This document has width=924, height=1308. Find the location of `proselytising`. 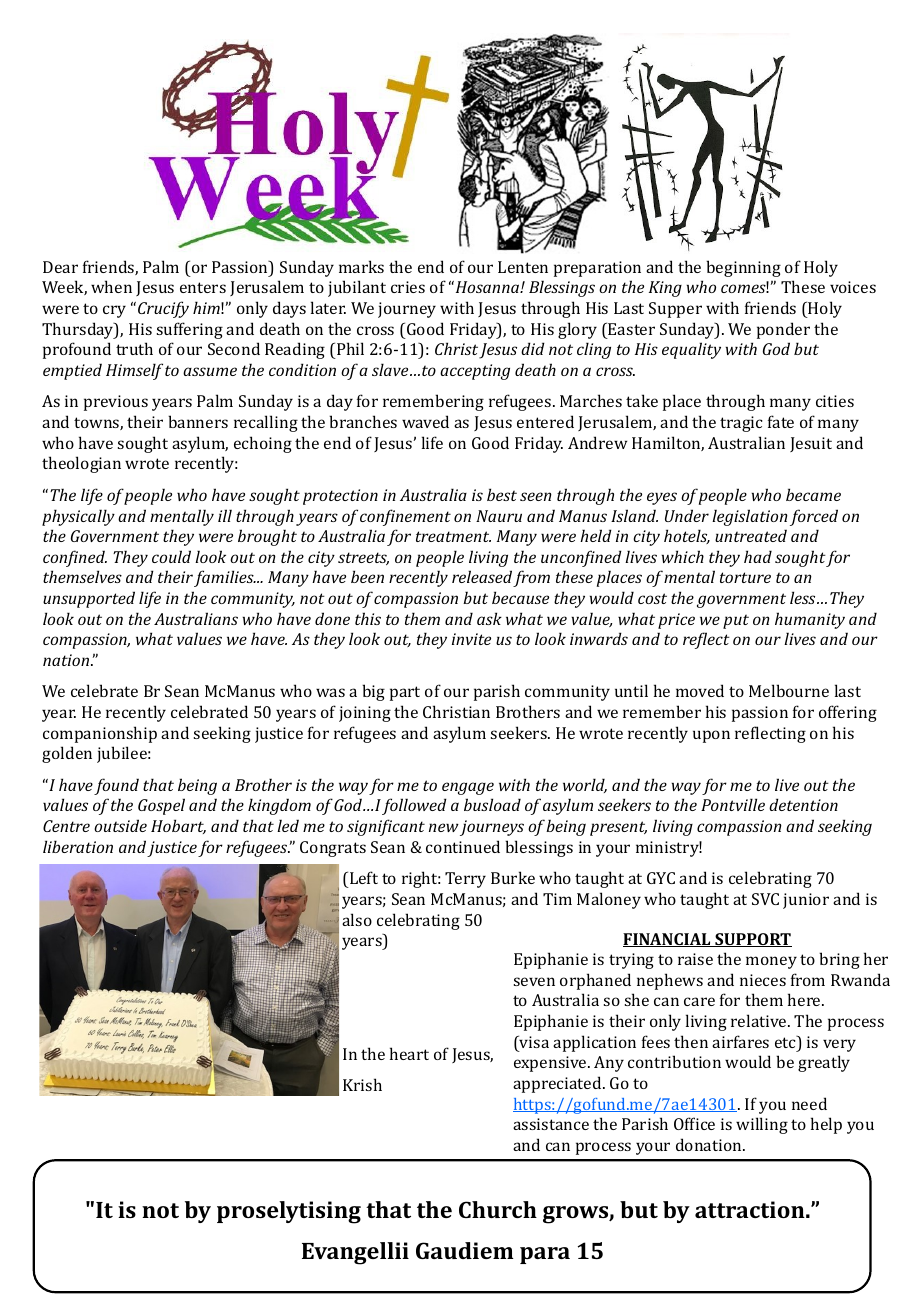

proselytising is located at coordinates (289, 1212).
